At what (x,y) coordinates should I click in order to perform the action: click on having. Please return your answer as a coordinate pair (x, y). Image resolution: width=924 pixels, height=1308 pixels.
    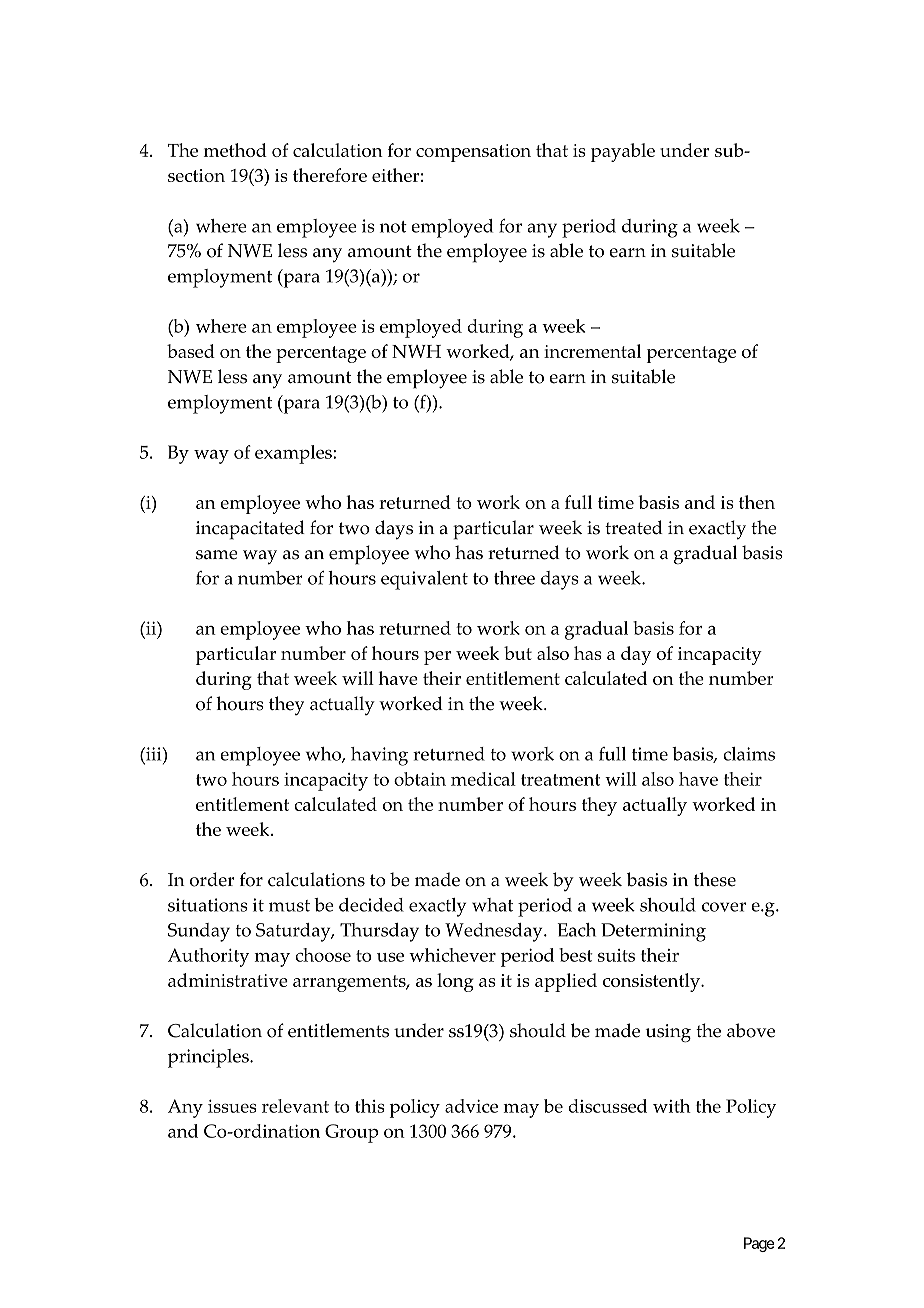
    Looking at the image, I should click on (379, 756).
